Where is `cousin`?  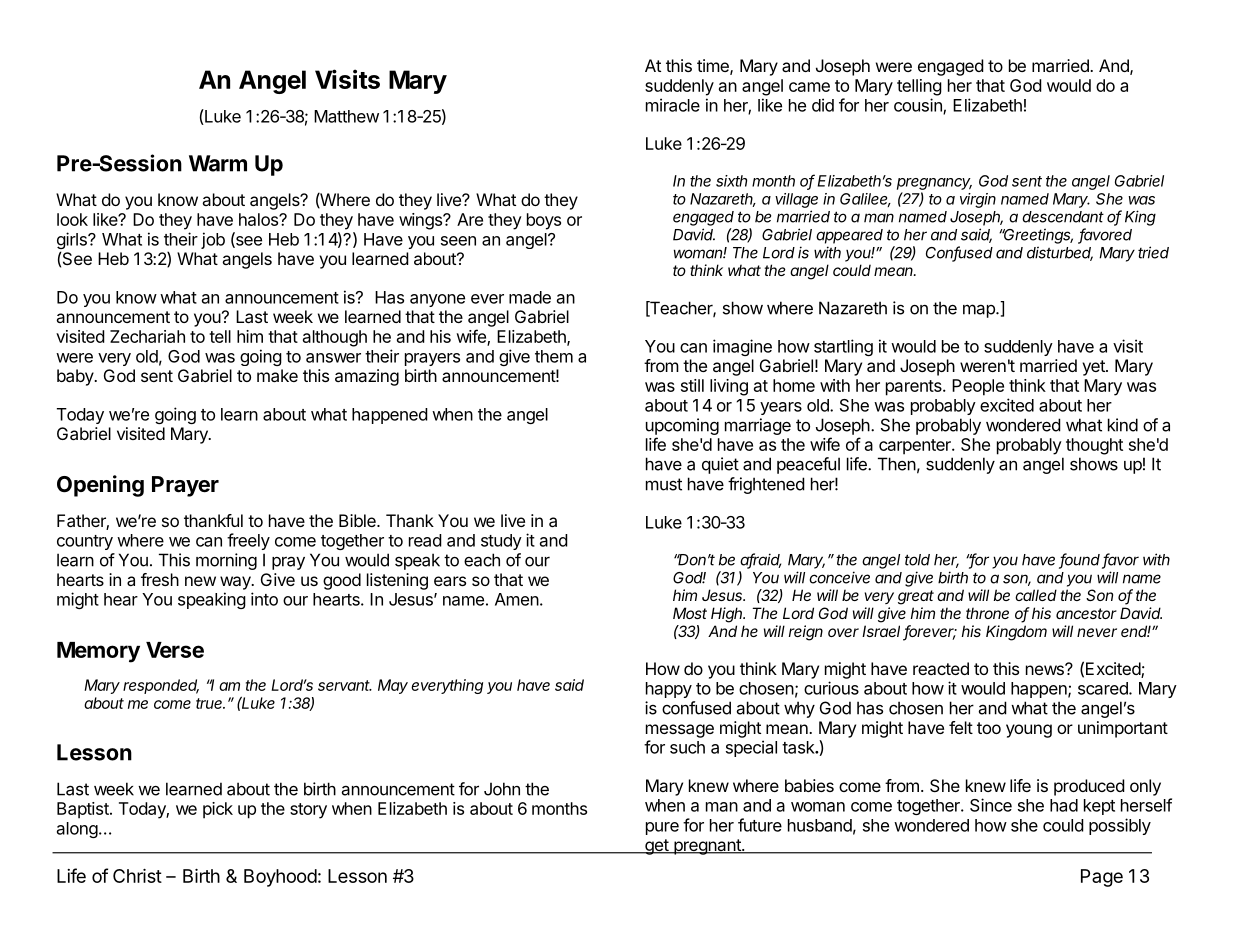
cousin is located at coordinates (919, 106).
